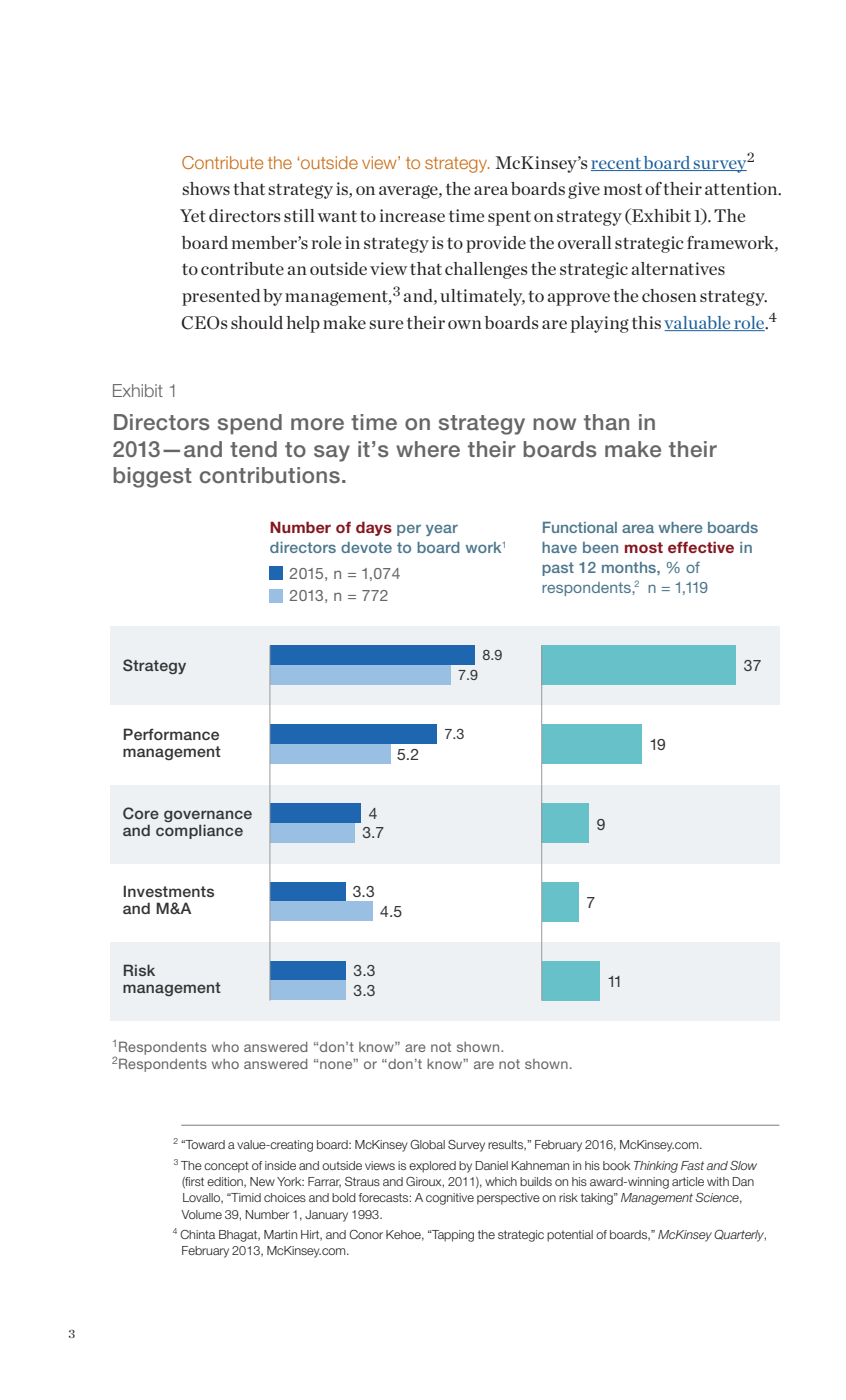 Image resolution: width=846 pixels, height=1400 pixels. I want to click on compliance, so click(199, 831).
